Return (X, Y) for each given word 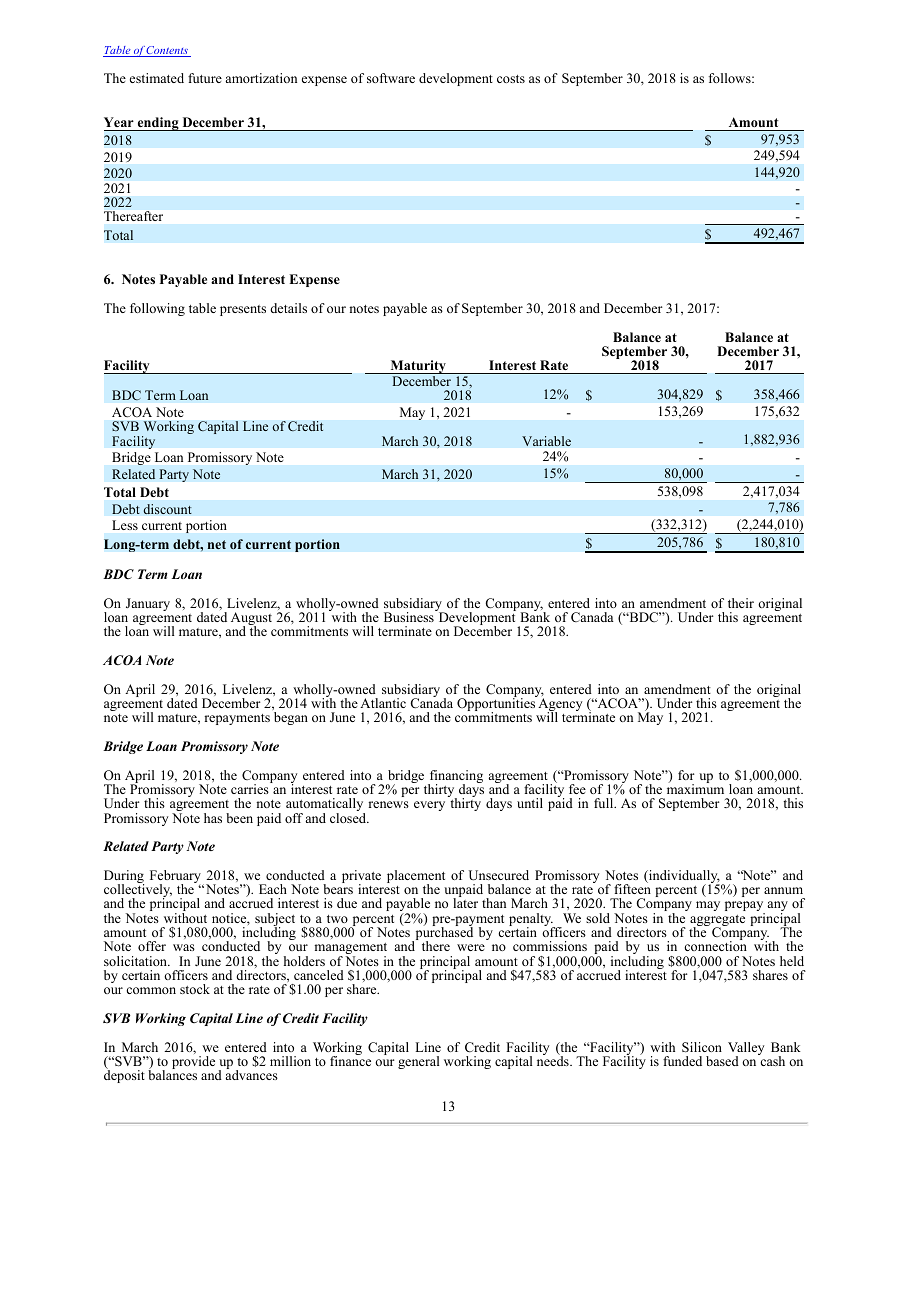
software (391, 78)
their (741, 603)
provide (193, 1062)
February (176, 878)
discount (167, 509)
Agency (559, 705)
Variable (546, 441)
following (157, 309)
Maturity (418, 367)
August (251, 620)
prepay (745, 907)
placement (416, 878)
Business (410, 616)
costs (511, 79)
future (205, 78)
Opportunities (497, 705)
